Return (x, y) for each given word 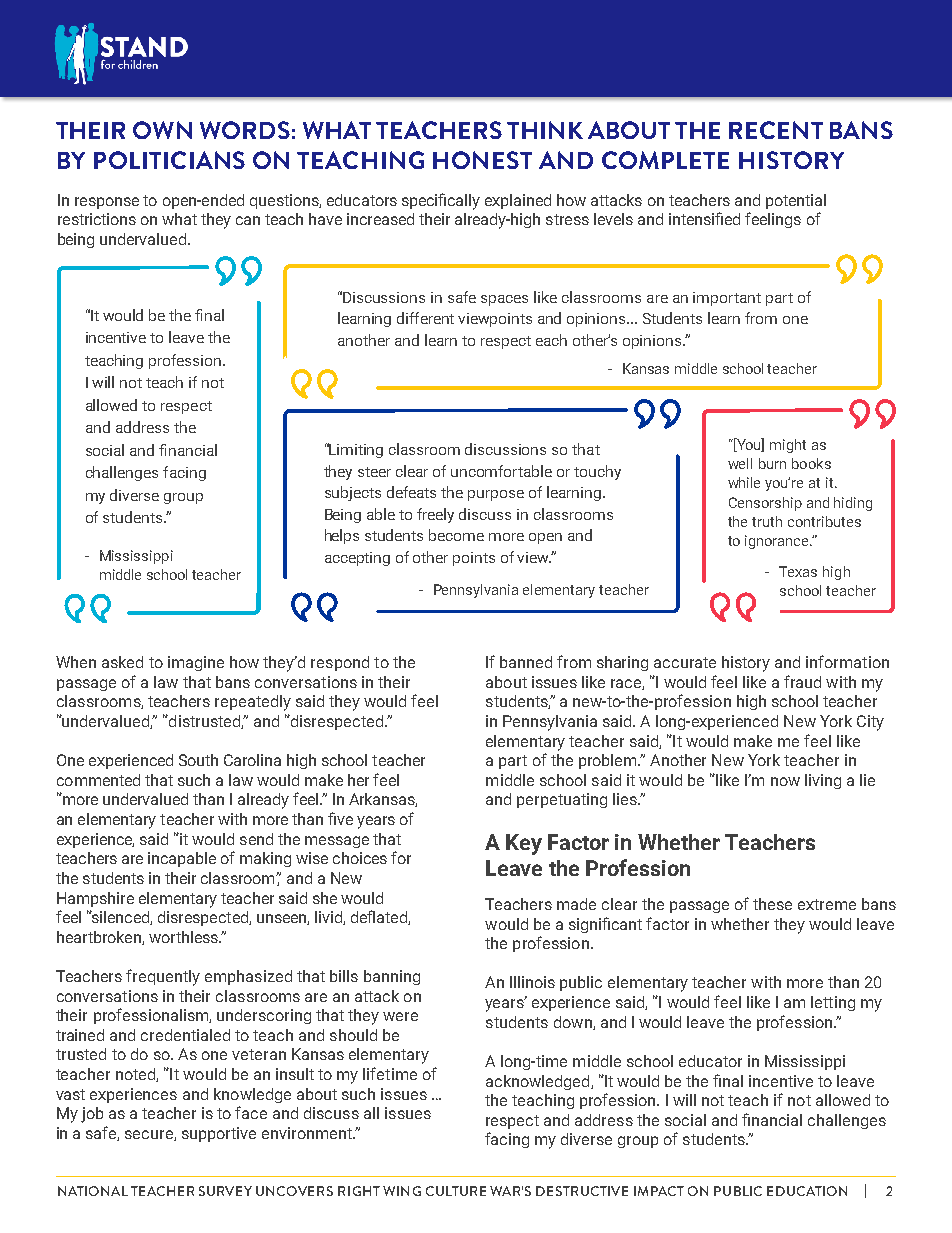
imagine (196, 663)
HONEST (482, 160)
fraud (802, 681)
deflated (380, 917)
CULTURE (456, 1191)
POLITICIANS (169, 160)
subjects (353, 493)
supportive (219, 1134)
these (772, 904)
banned (526, 662)
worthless (184, 937)
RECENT (776, 130)
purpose (496, 495)
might (788, 446)
